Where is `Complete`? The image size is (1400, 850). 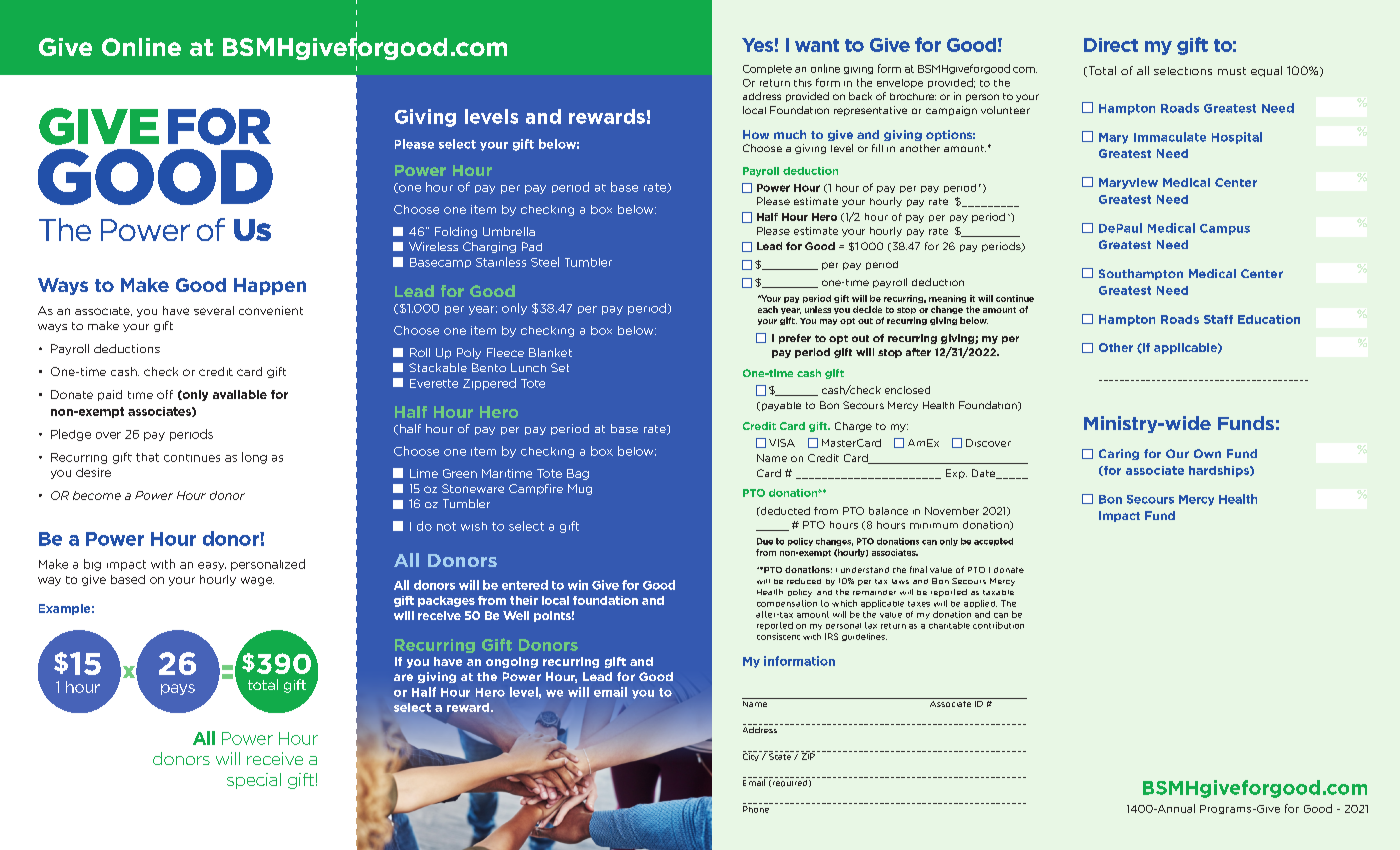 Complete is located at coordinates (767, 69).
